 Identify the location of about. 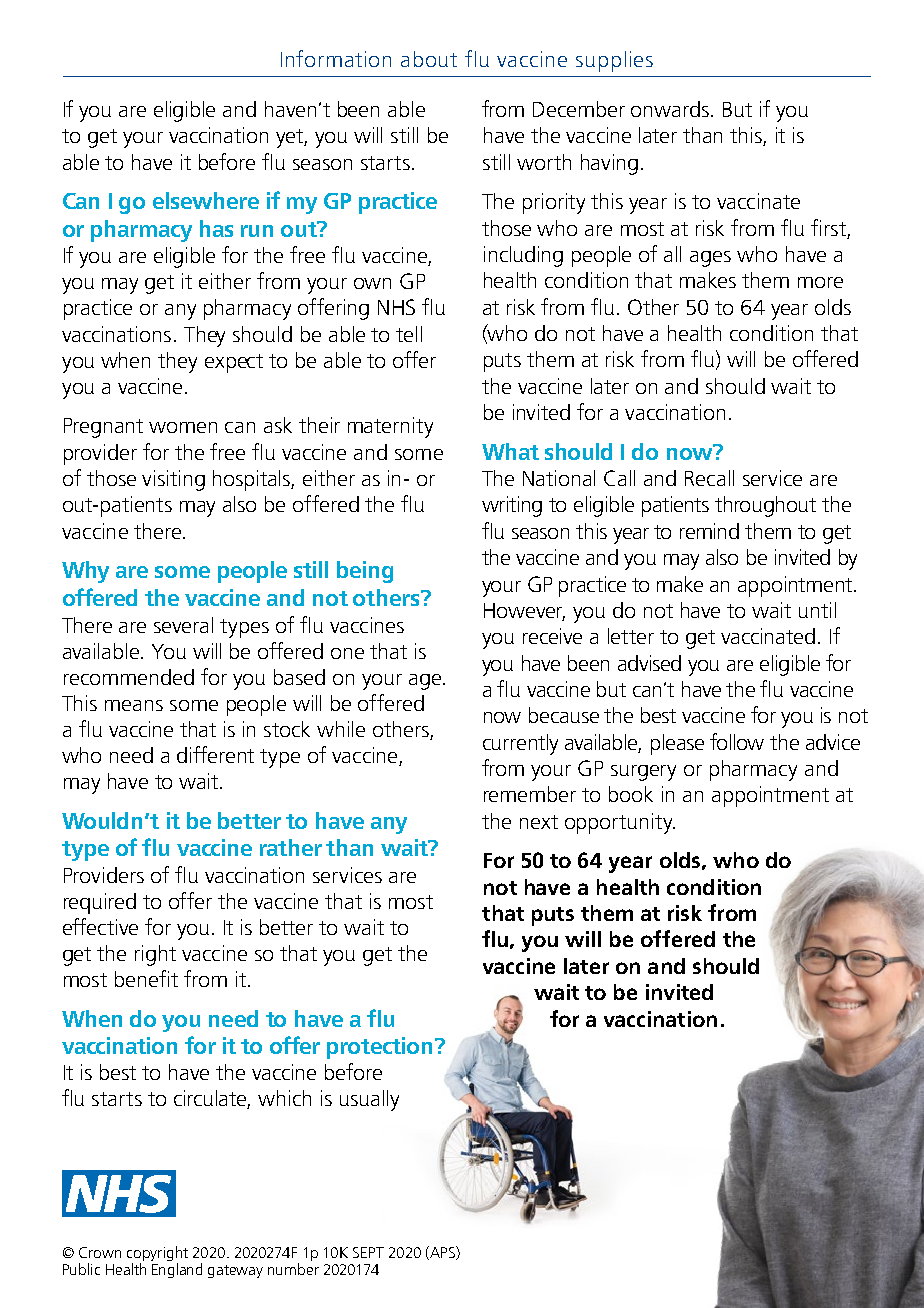
(429, 59).
